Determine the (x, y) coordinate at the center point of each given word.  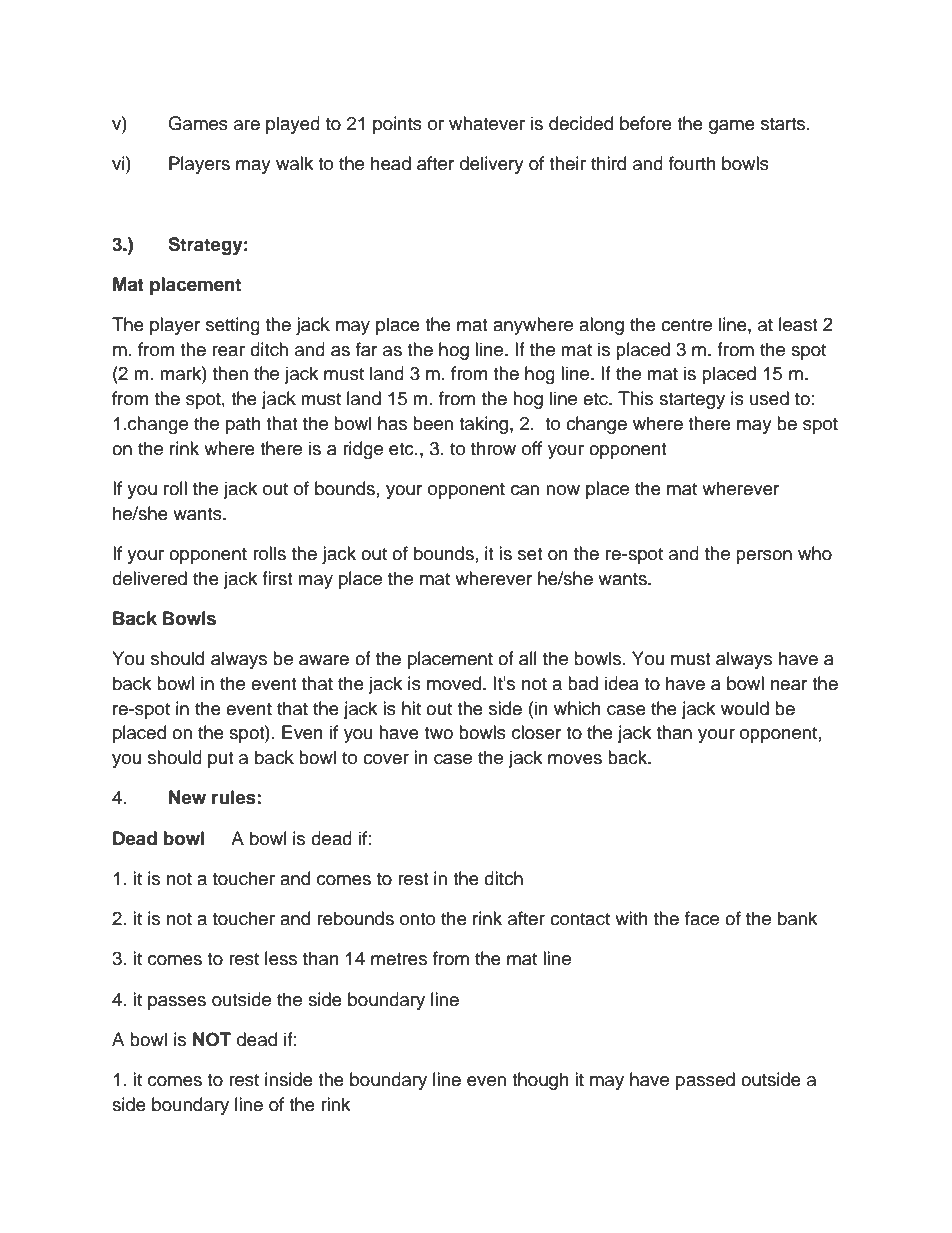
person (764, 557)
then (230, 373)
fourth (692, 163)
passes (177, 1003)
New (187, 797)
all (528, 658)
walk (294, 163)
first (277, 578)
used (769, 398)
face (702, 918)
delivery (492, 165)
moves (575, 759)
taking (485, 425)
